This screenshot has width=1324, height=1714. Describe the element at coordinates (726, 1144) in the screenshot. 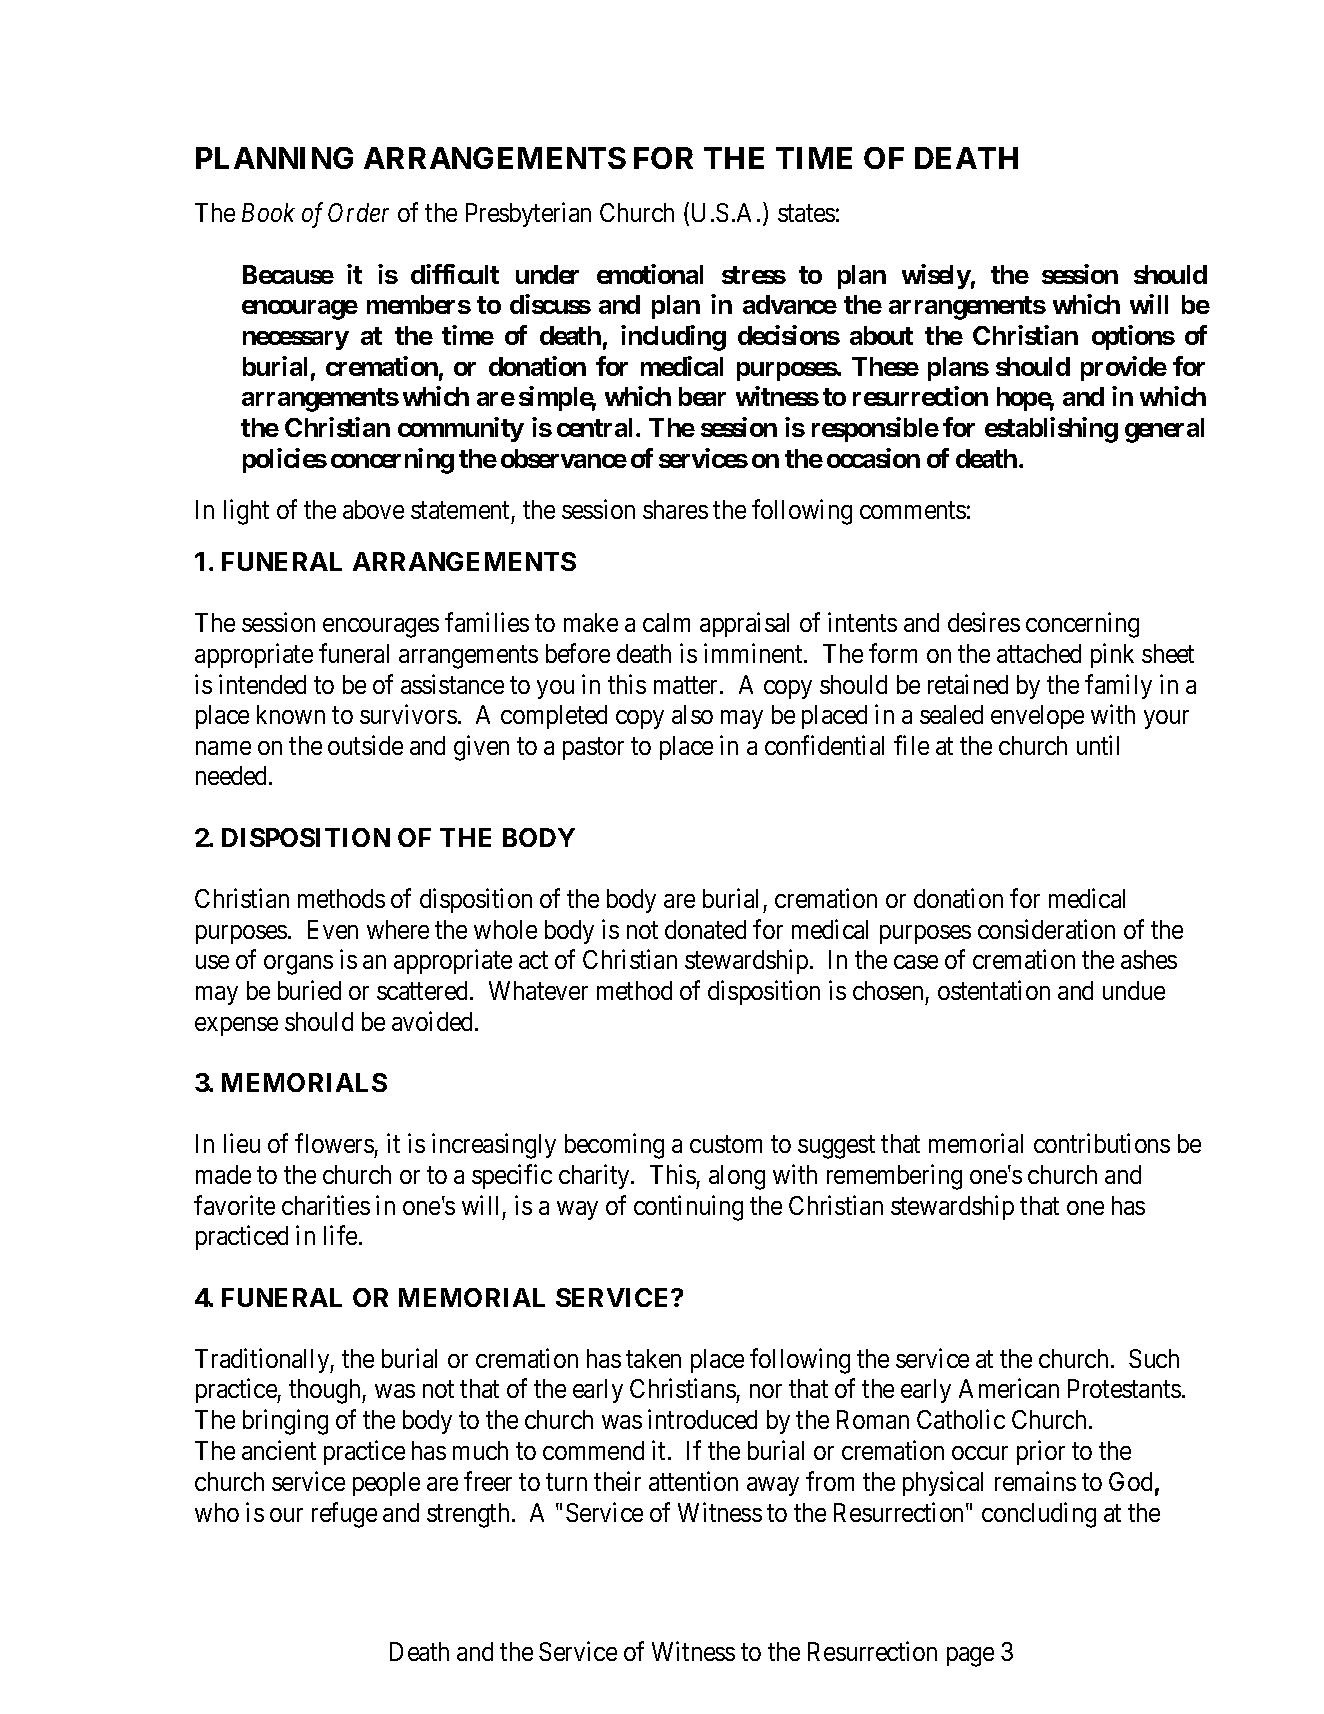

I see `custom` at that location.
